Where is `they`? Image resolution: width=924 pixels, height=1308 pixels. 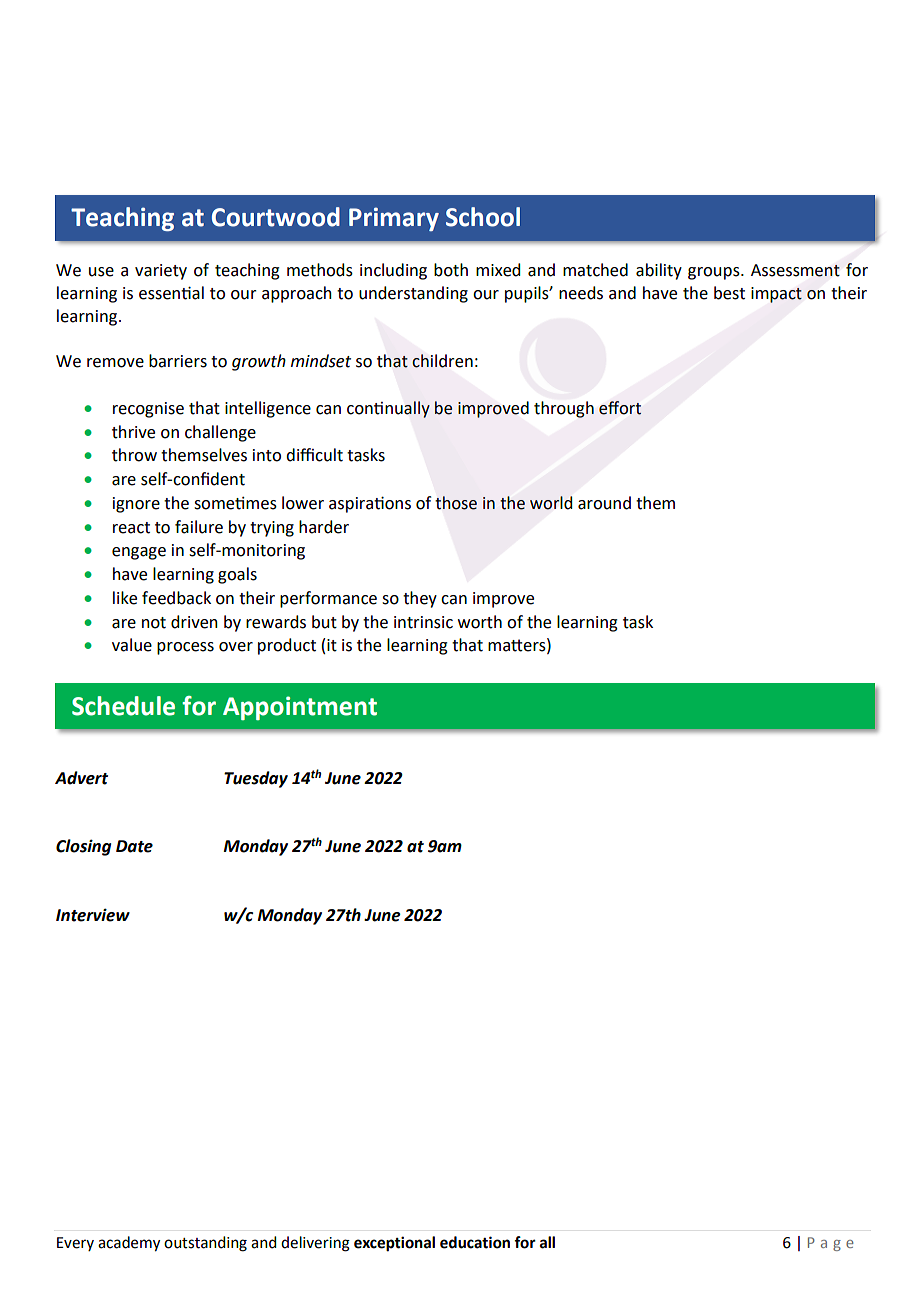 they is located at coordinates (420, 599).
